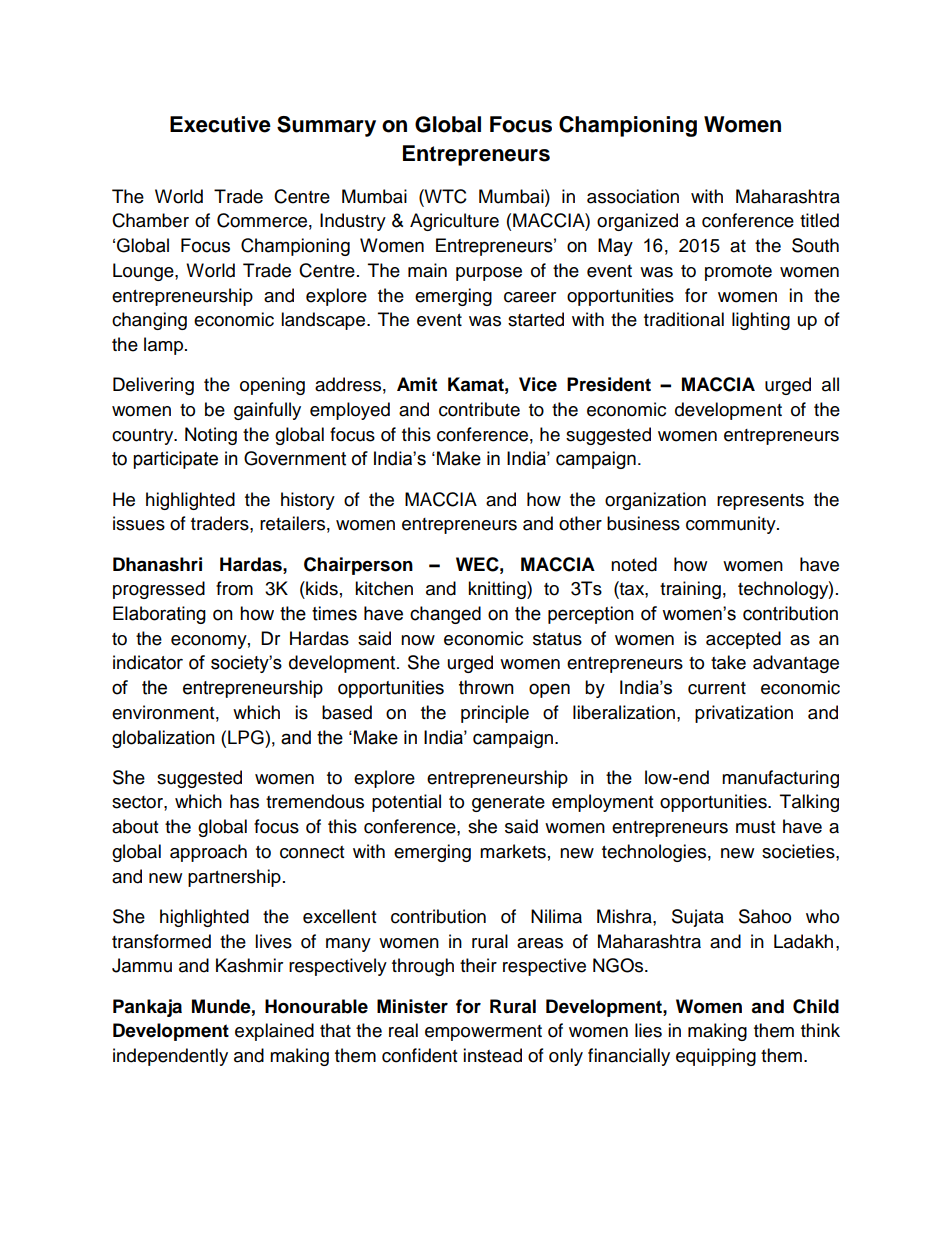  What do you see at coordinates (633, 196) in the document?
I see `association` at bounding box center [633, 196].
